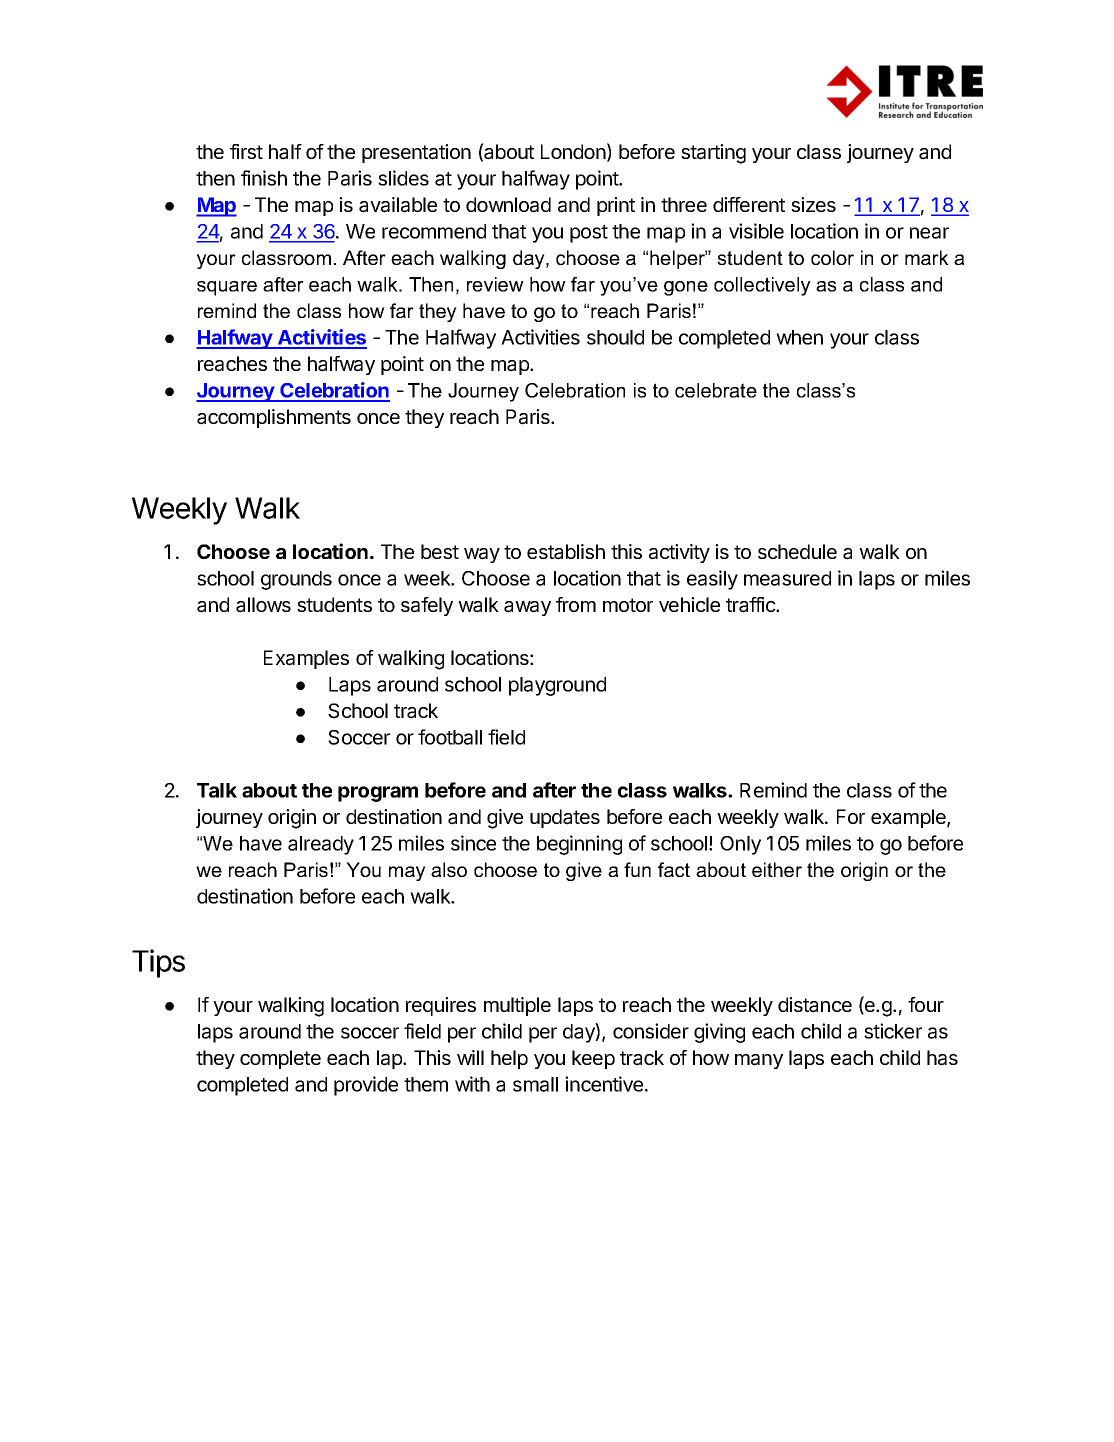 This page has height=1442, width=1114. I want to click on London, so click(573, 151).
